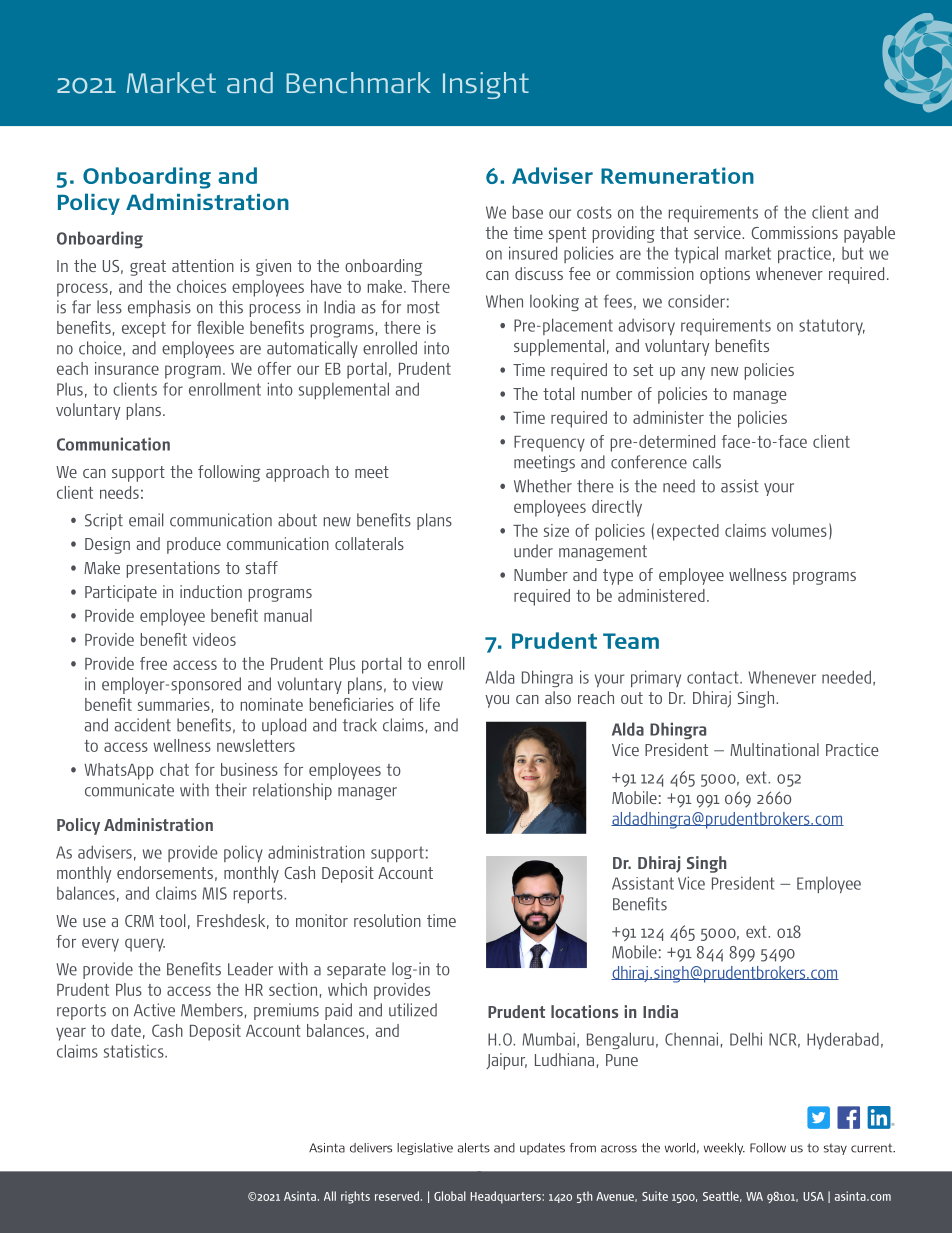 The width and height of the image is (952, 1233). What do you see at coordinates (127, 368) in the image?
I see `insurance` at bounding box center [127, 368].
